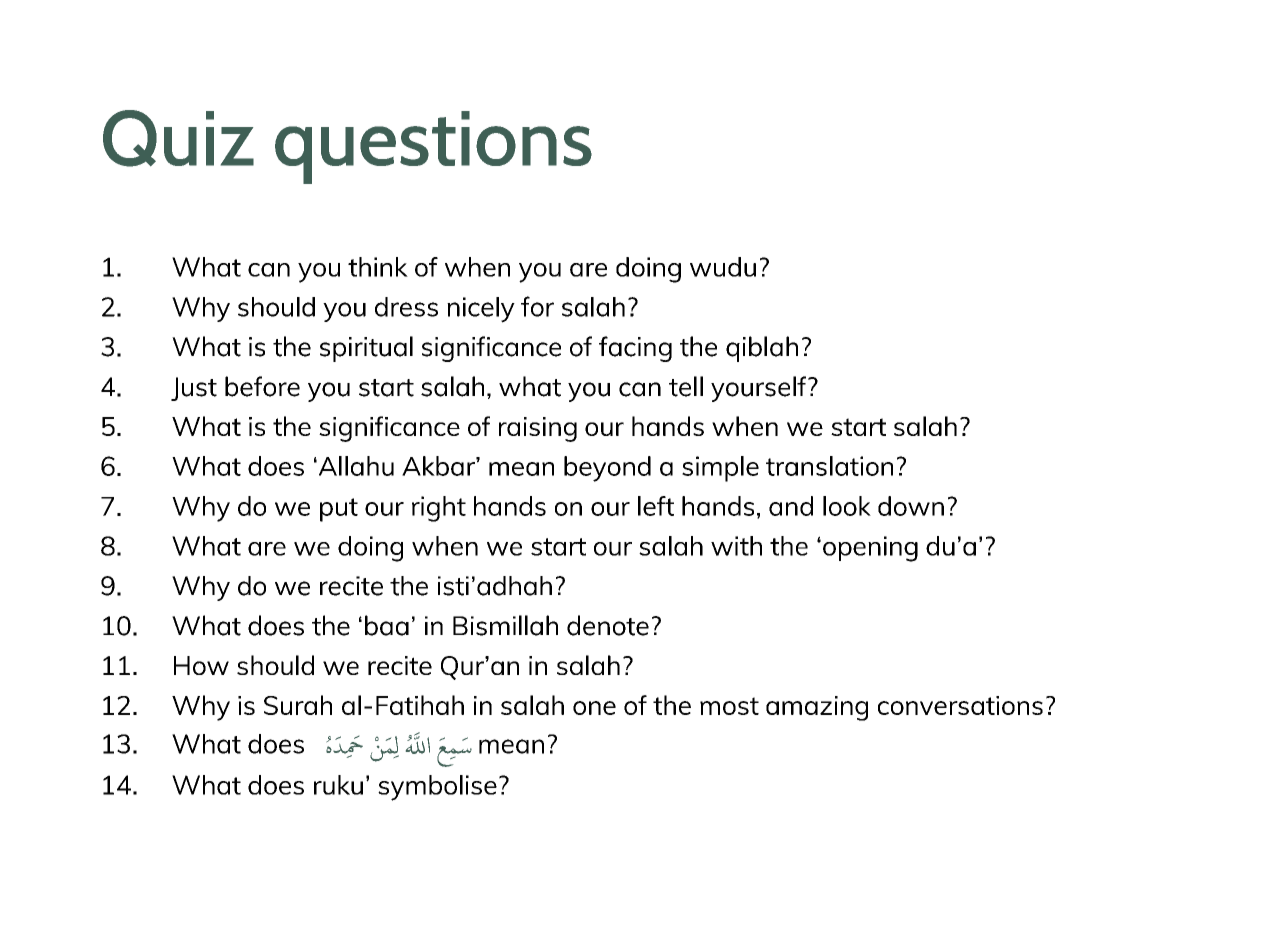  Describe the element at coordinates (829, 466) in the screenshot. I see `translation` at that location.
